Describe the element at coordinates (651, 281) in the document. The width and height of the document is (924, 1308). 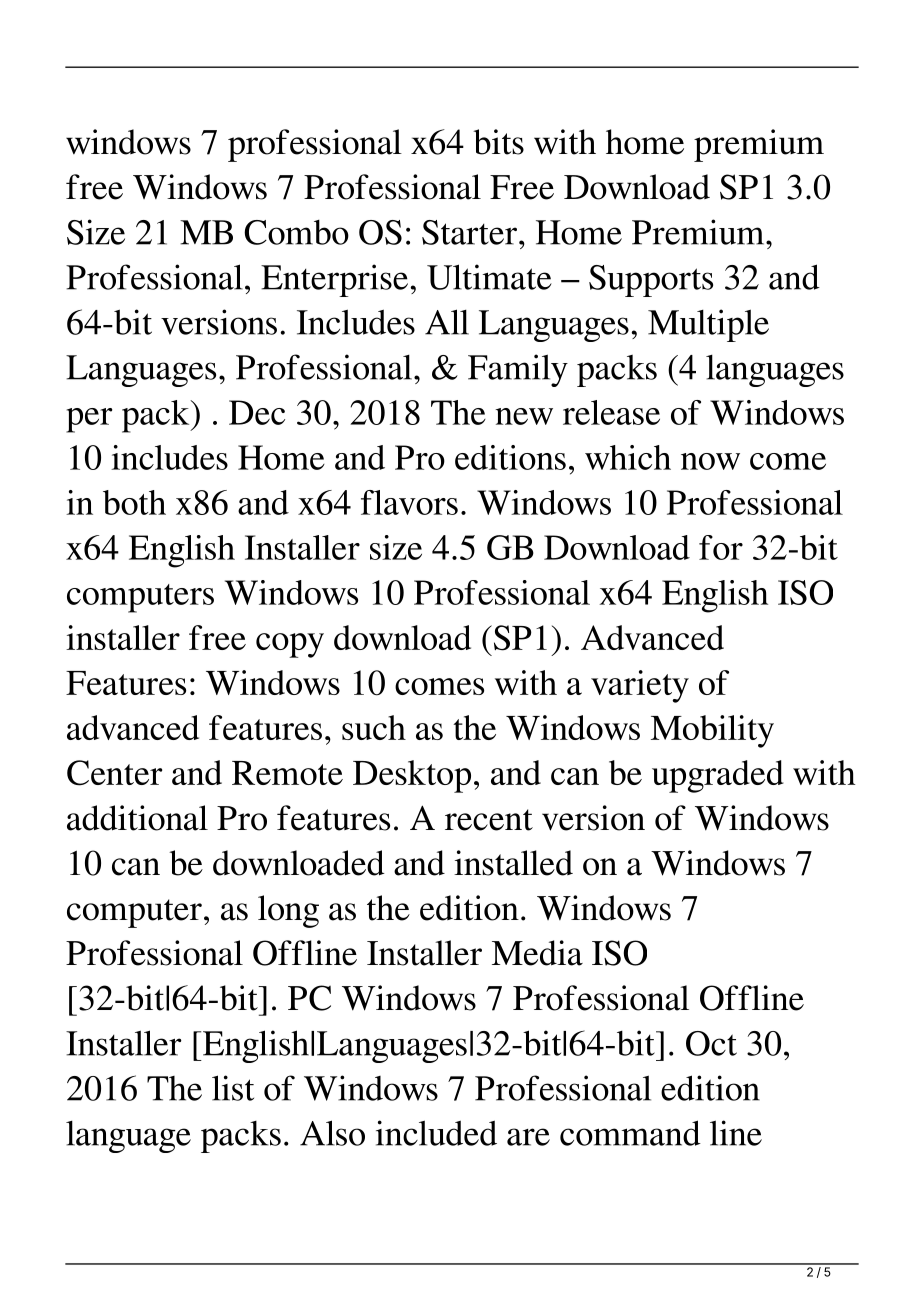
I see `Supports` at that location.
